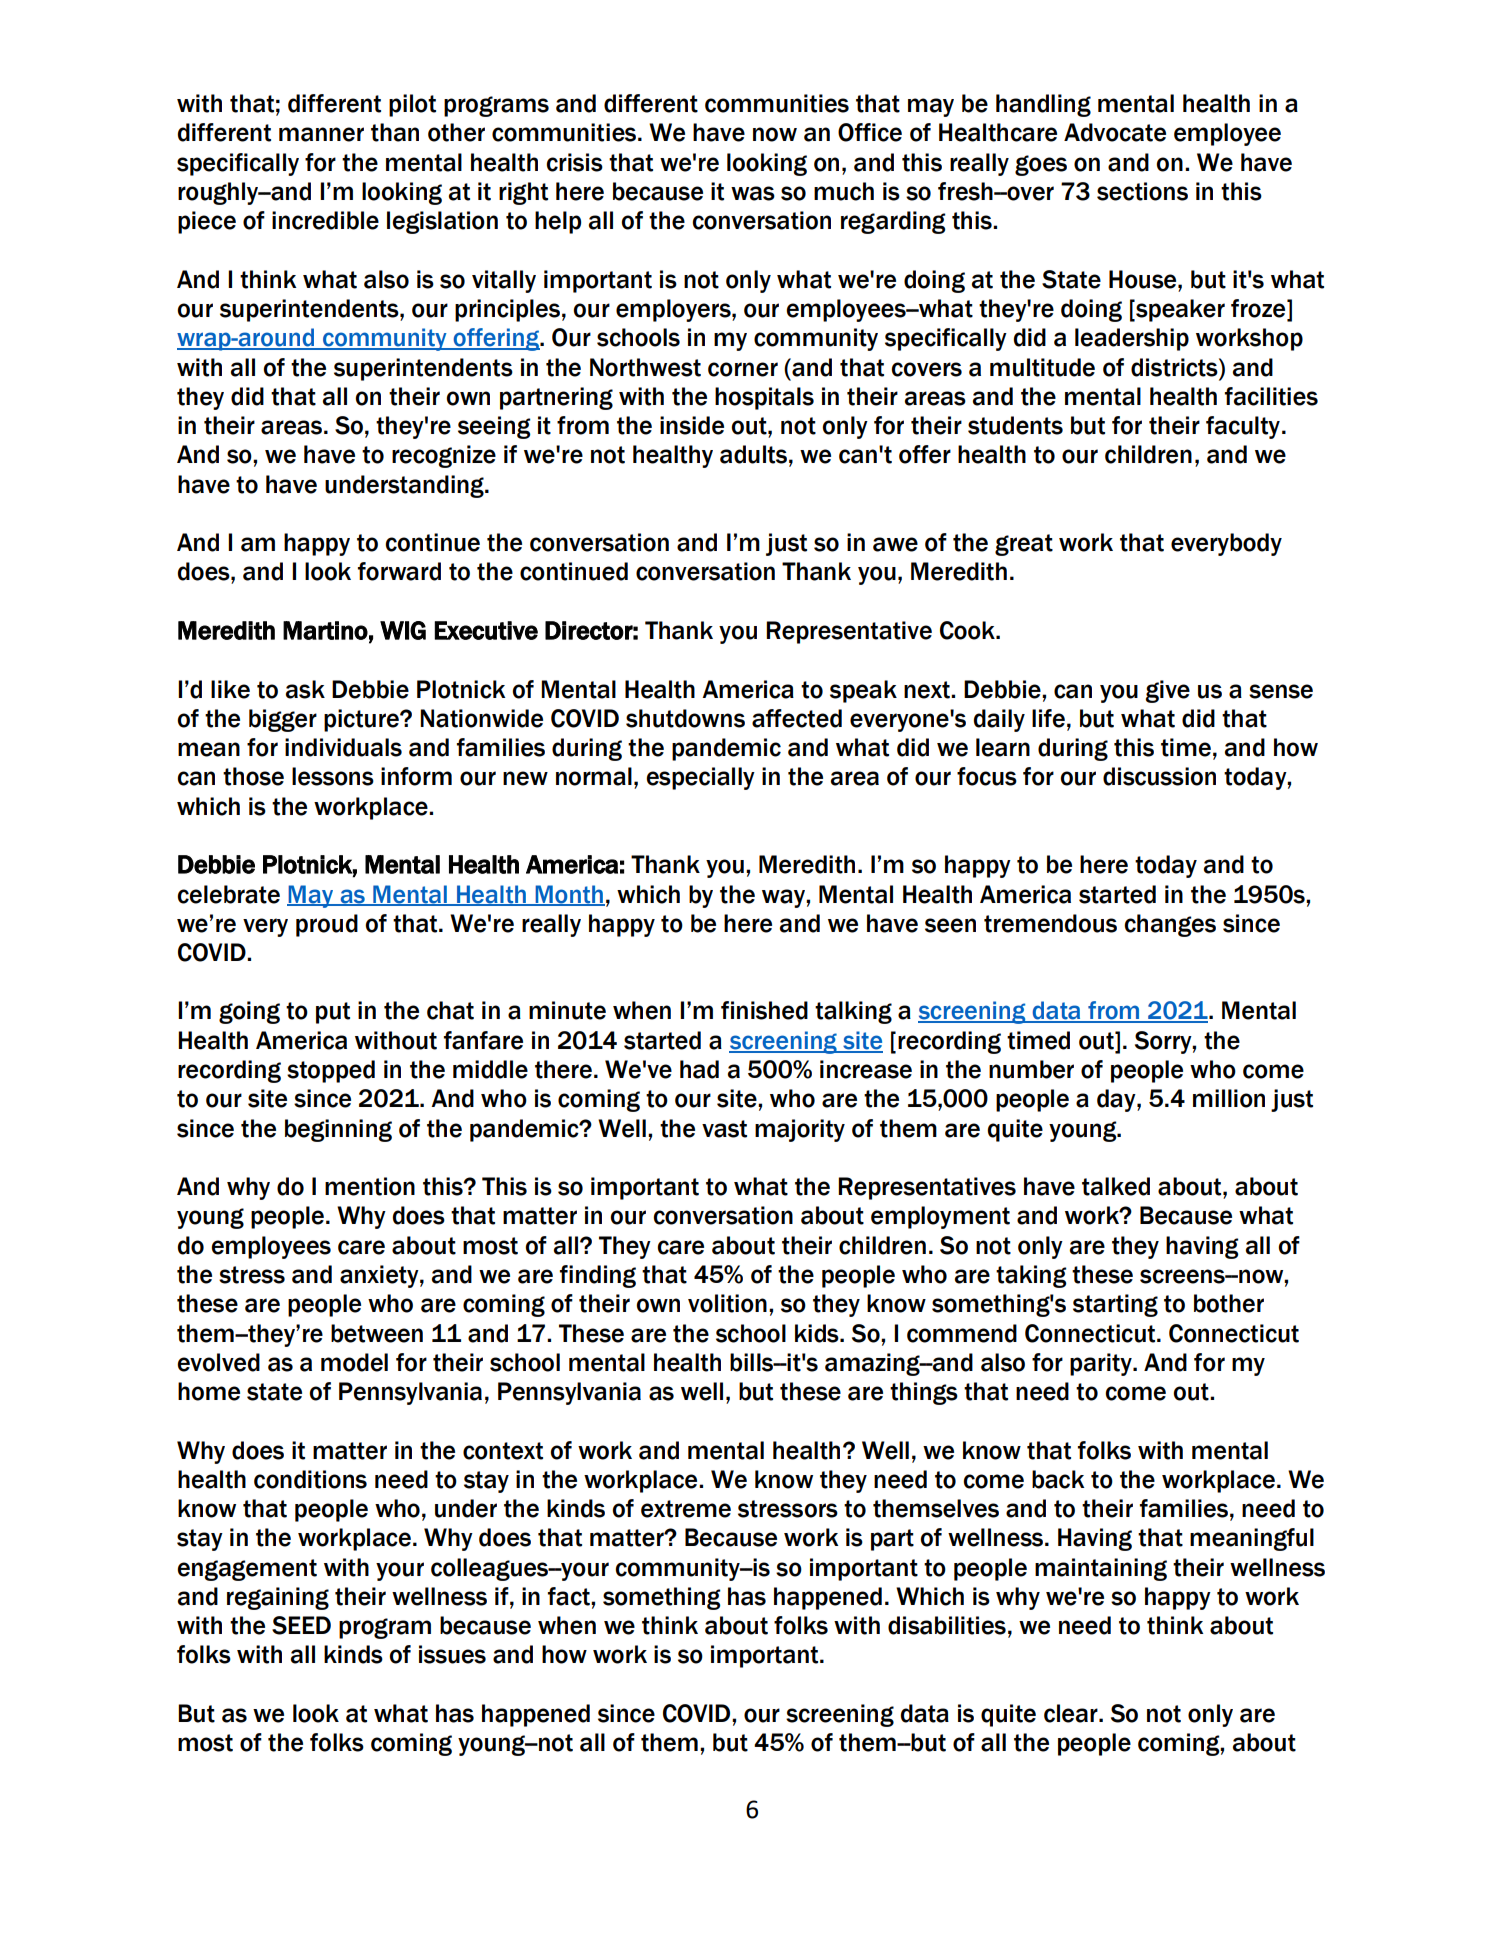  Describe the element at coordinates (570, 1596) in the page. I see `fact` at that location.
